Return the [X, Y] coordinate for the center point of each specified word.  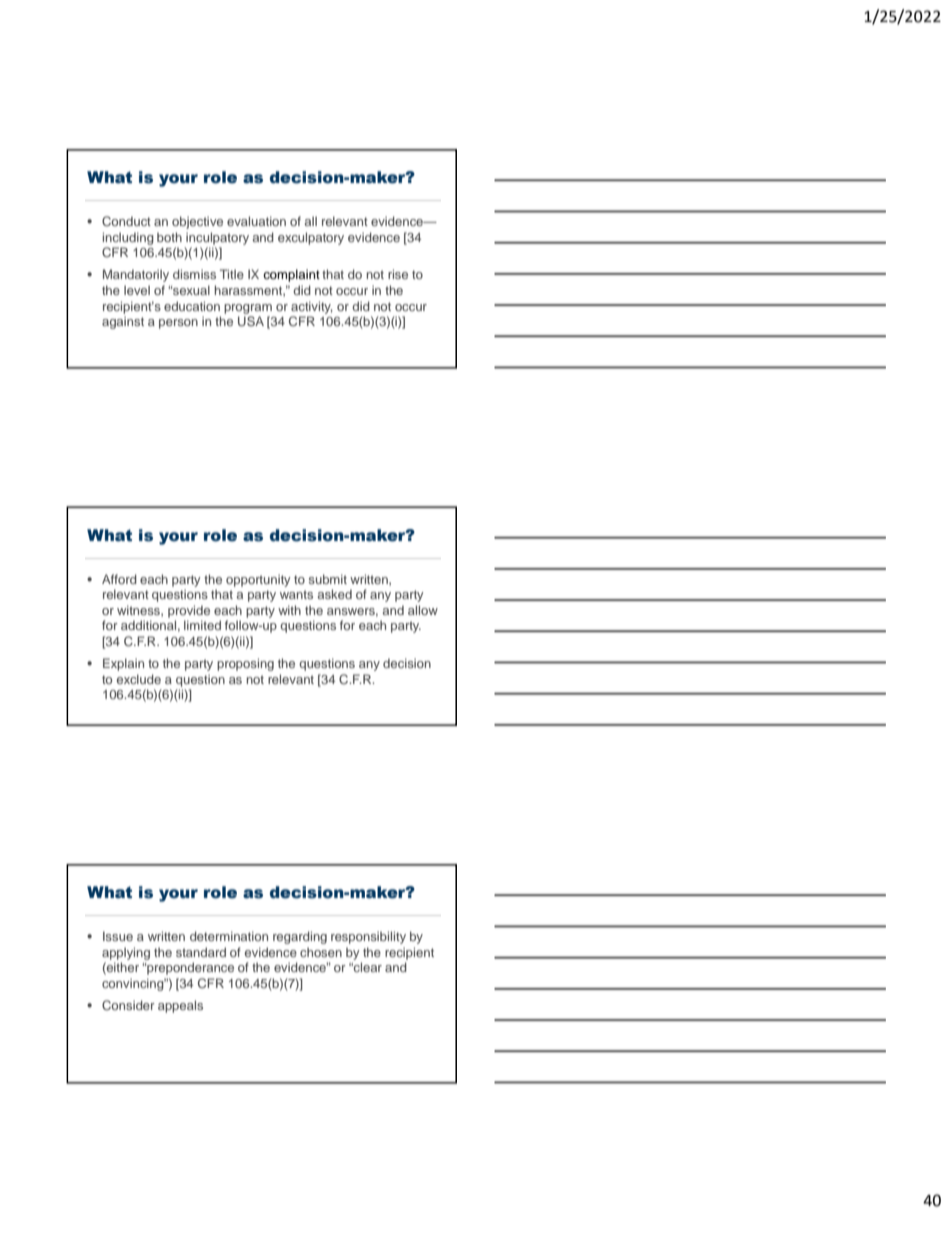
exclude [139, 679]
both [169, 237]
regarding [300, 937]
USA [251, 321]
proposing [245, 664]
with [289, 610]
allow [423, 610]
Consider [128, 1005]
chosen [321, 952]
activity [311, 307]
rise [398, 274]
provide [189, 611]
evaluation [256, 221]
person [178, 324]
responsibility [368, 937]
